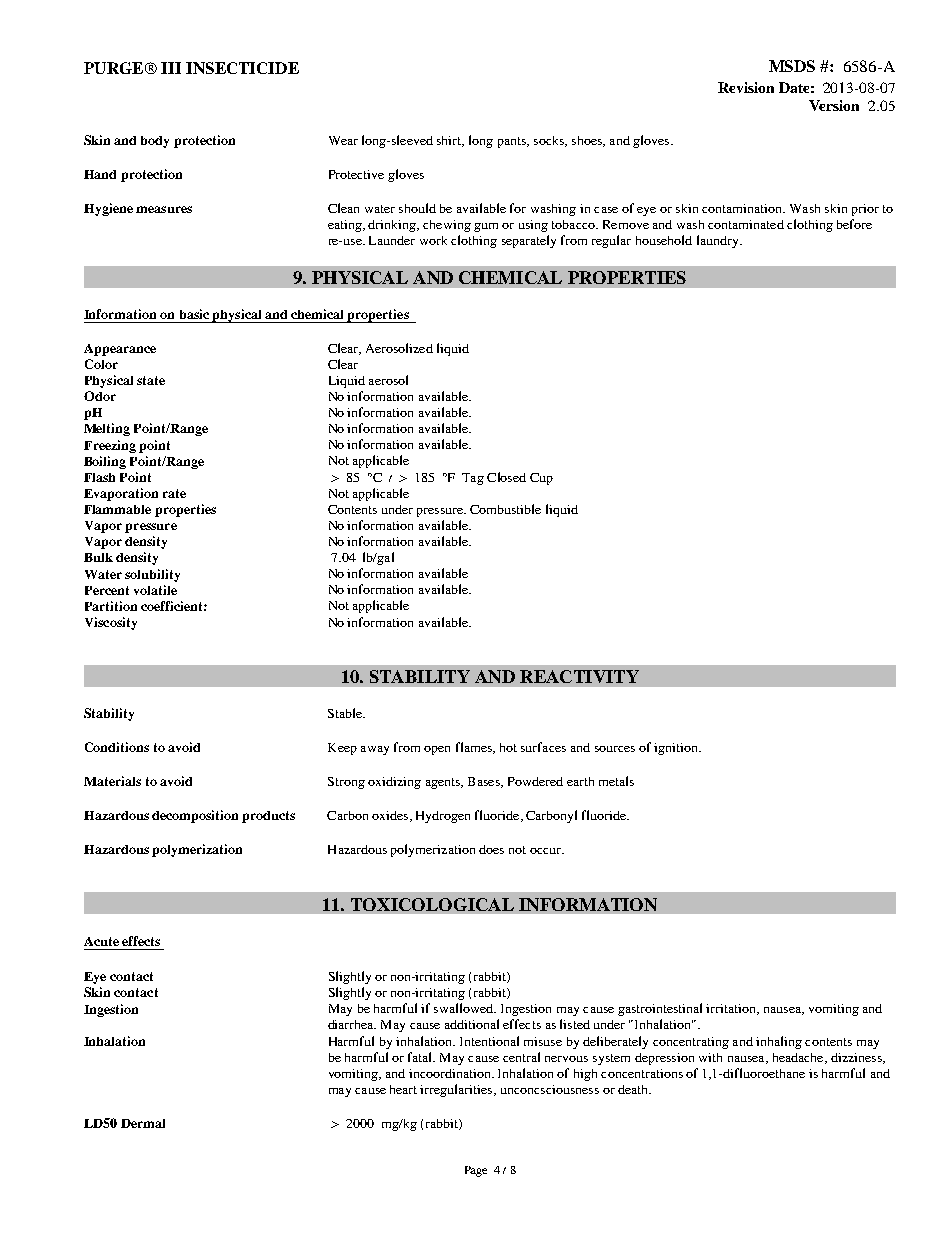 This screenshot has width=952, height=1233. What do you see at coordinates (155, 590) in the screenshot?
I see `volatile` at bounding box center [155, 590].
